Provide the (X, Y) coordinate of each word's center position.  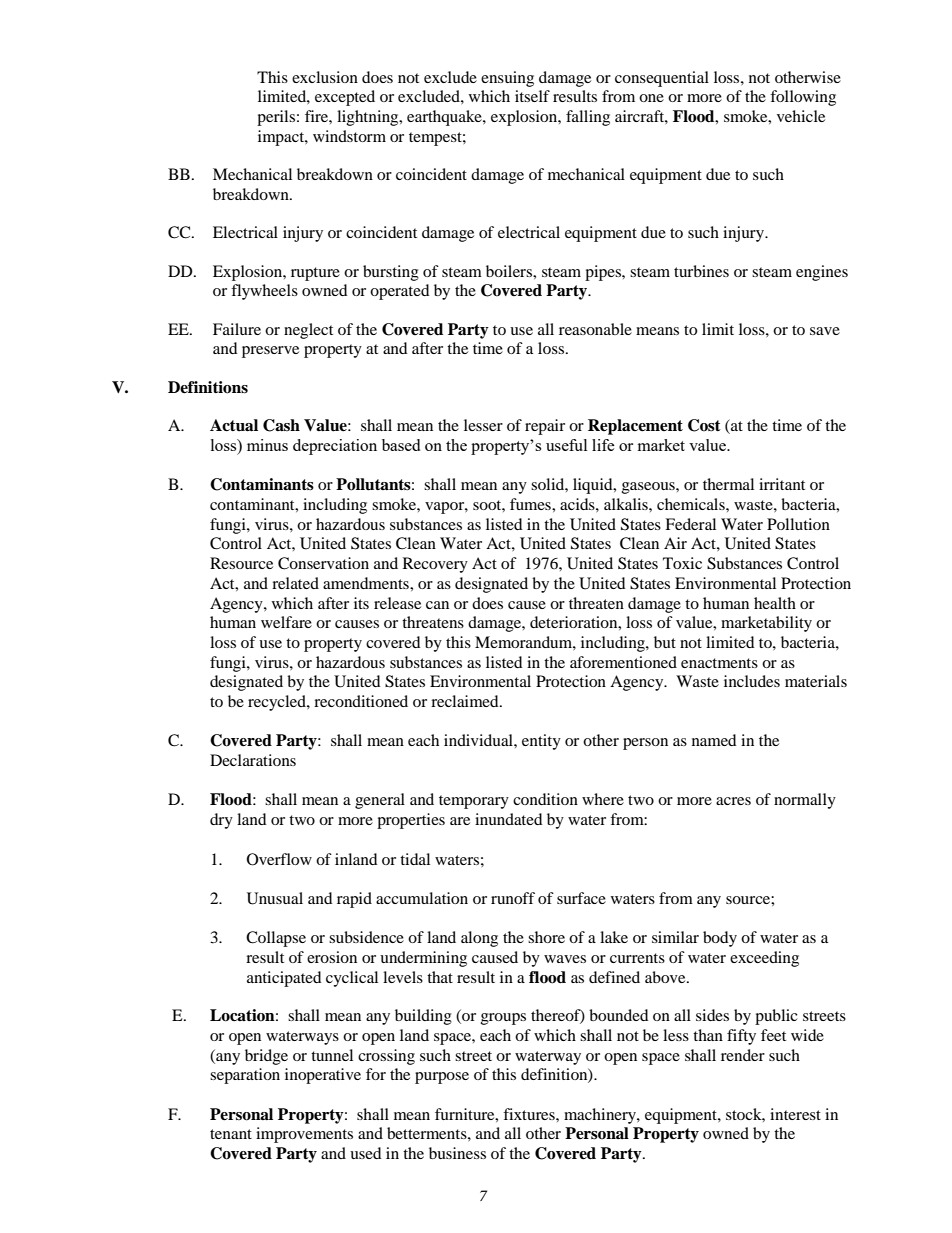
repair (545, 427)
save (825, 331)
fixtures (530, 1114)
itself (532, 96)
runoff (513, 898)
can (437, 605)
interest (795, 1114)
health (775, 603)
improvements (304, 1135)
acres (733, 801)
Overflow (279, 859)
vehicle (801, 116)
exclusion (325, 77)
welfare (286, 622)
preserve (270, 352)
